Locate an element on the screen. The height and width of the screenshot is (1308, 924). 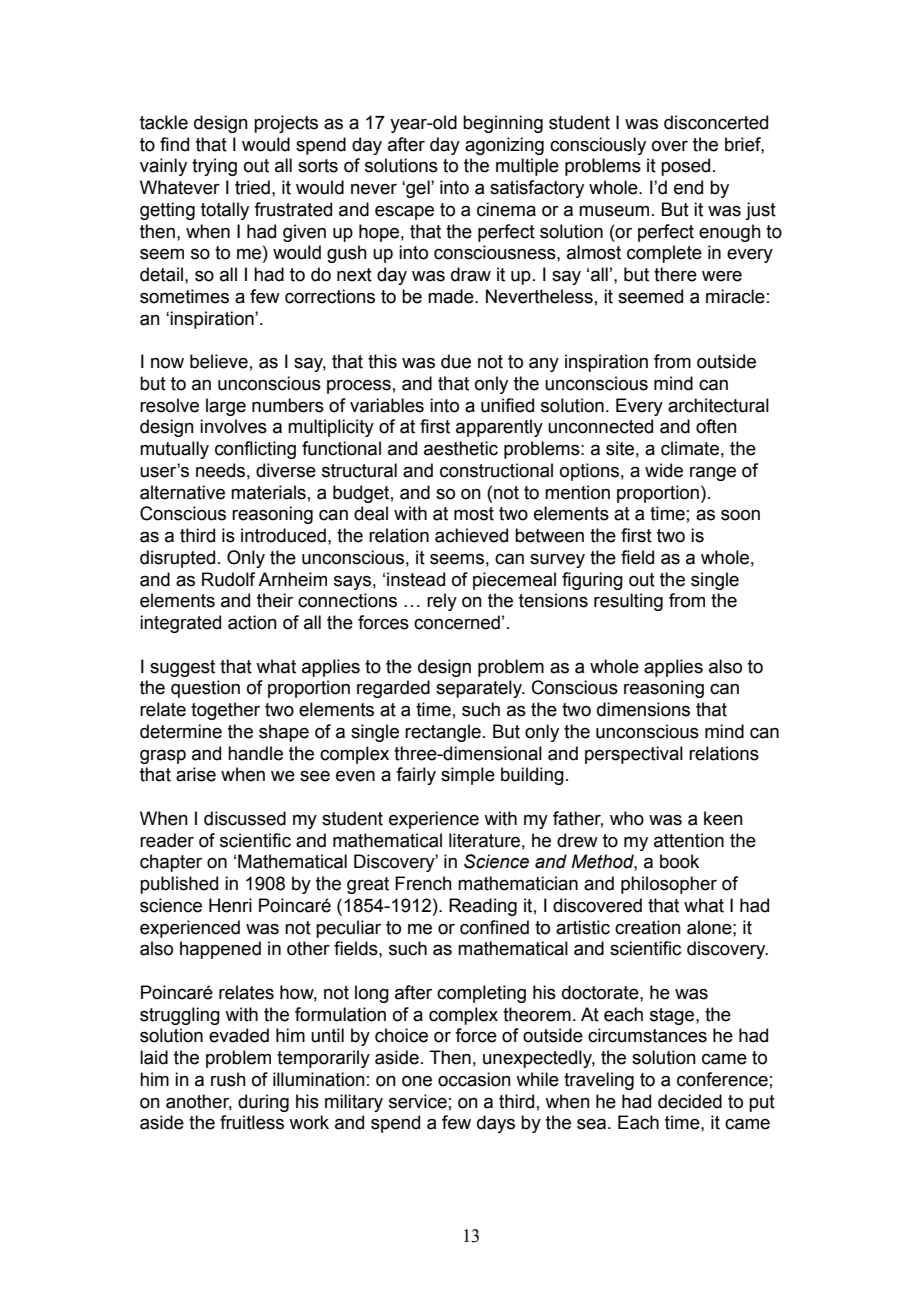
action is located at coordinates (252, 622).
